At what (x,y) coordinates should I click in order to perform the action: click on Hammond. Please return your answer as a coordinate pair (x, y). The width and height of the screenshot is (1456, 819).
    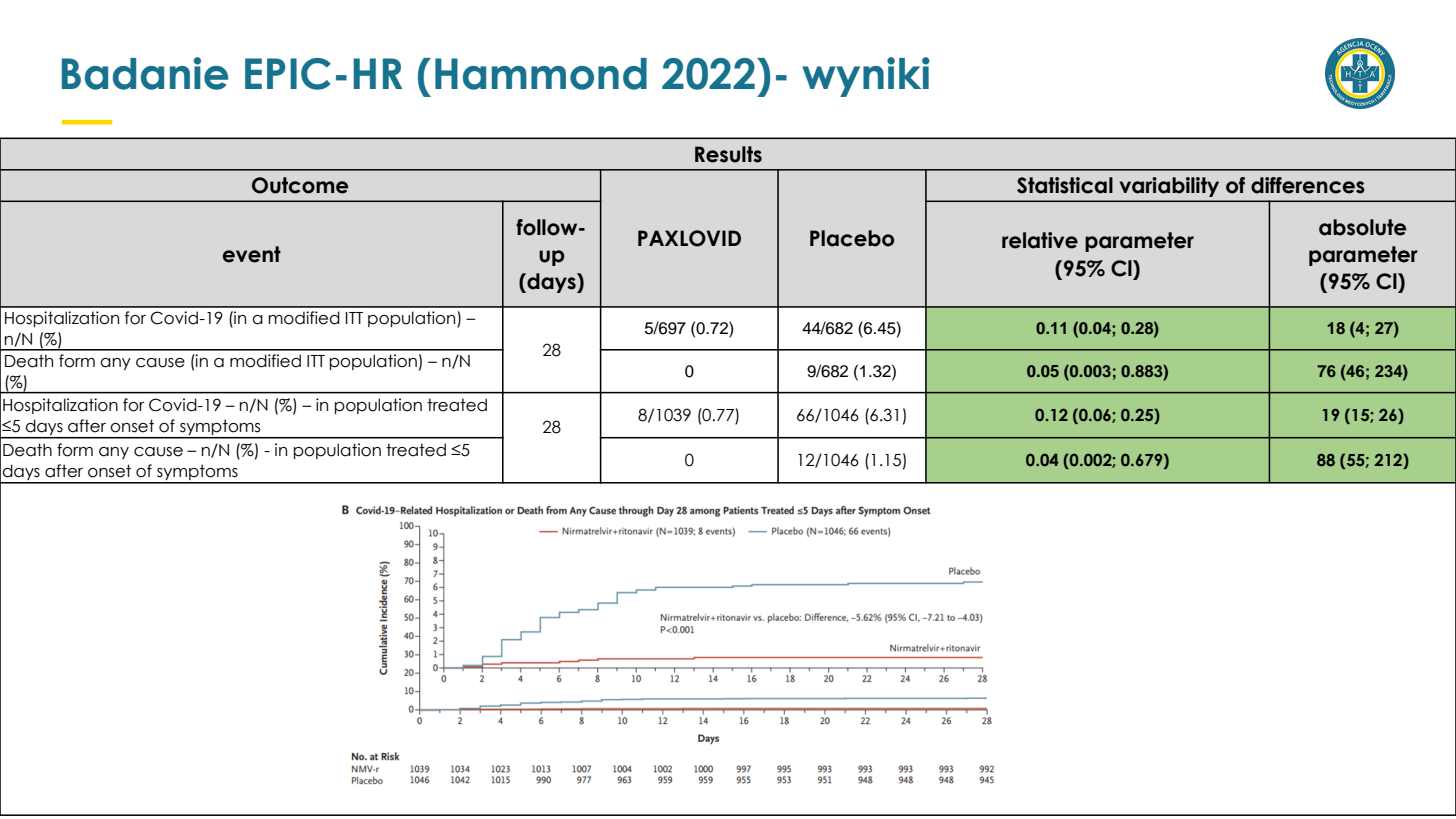
    Looking at the image, I should click on (541, 74).
